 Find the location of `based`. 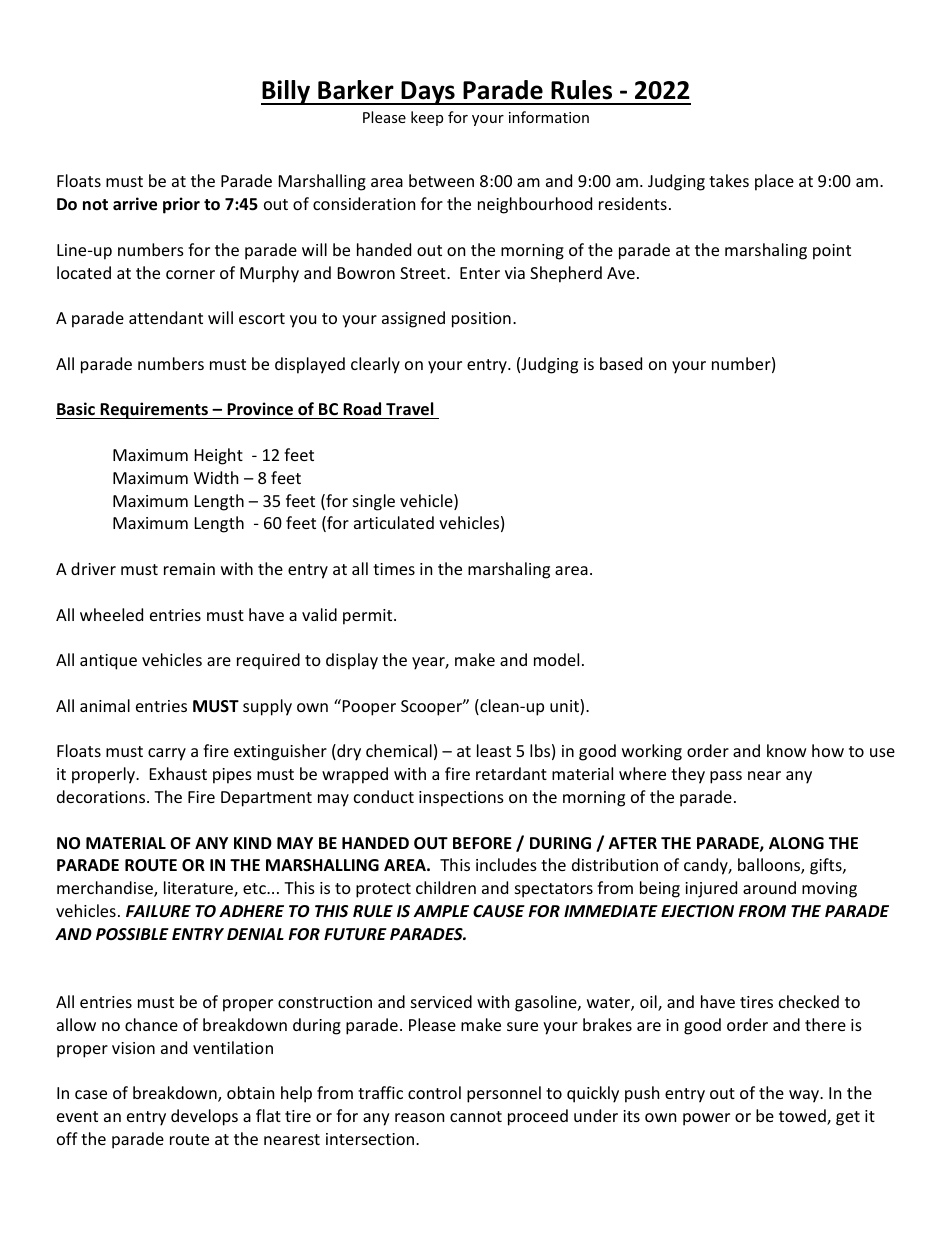

based is located at coordinates (621, 363).
